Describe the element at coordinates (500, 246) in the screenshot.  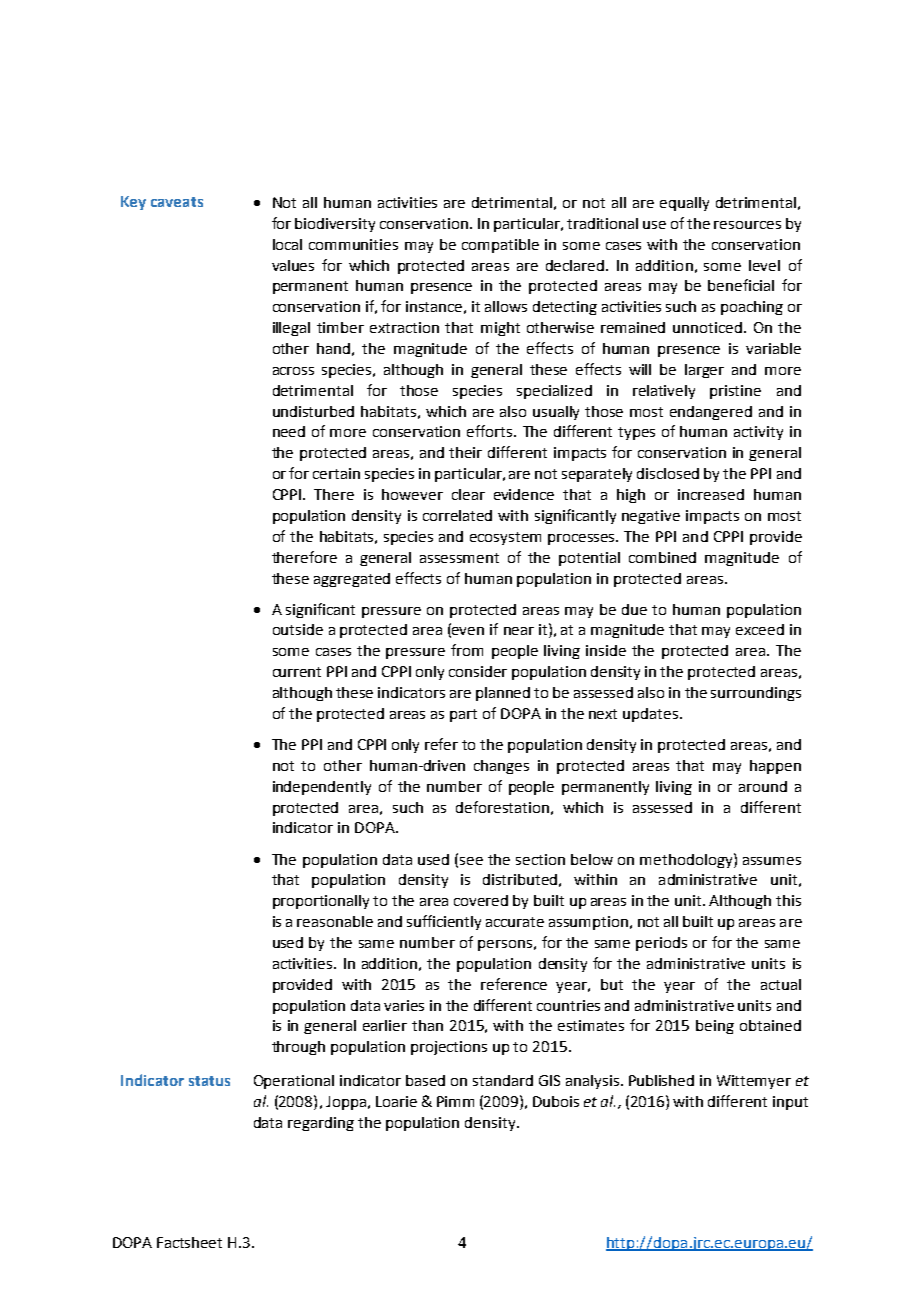
I see `compatible` at that location.
